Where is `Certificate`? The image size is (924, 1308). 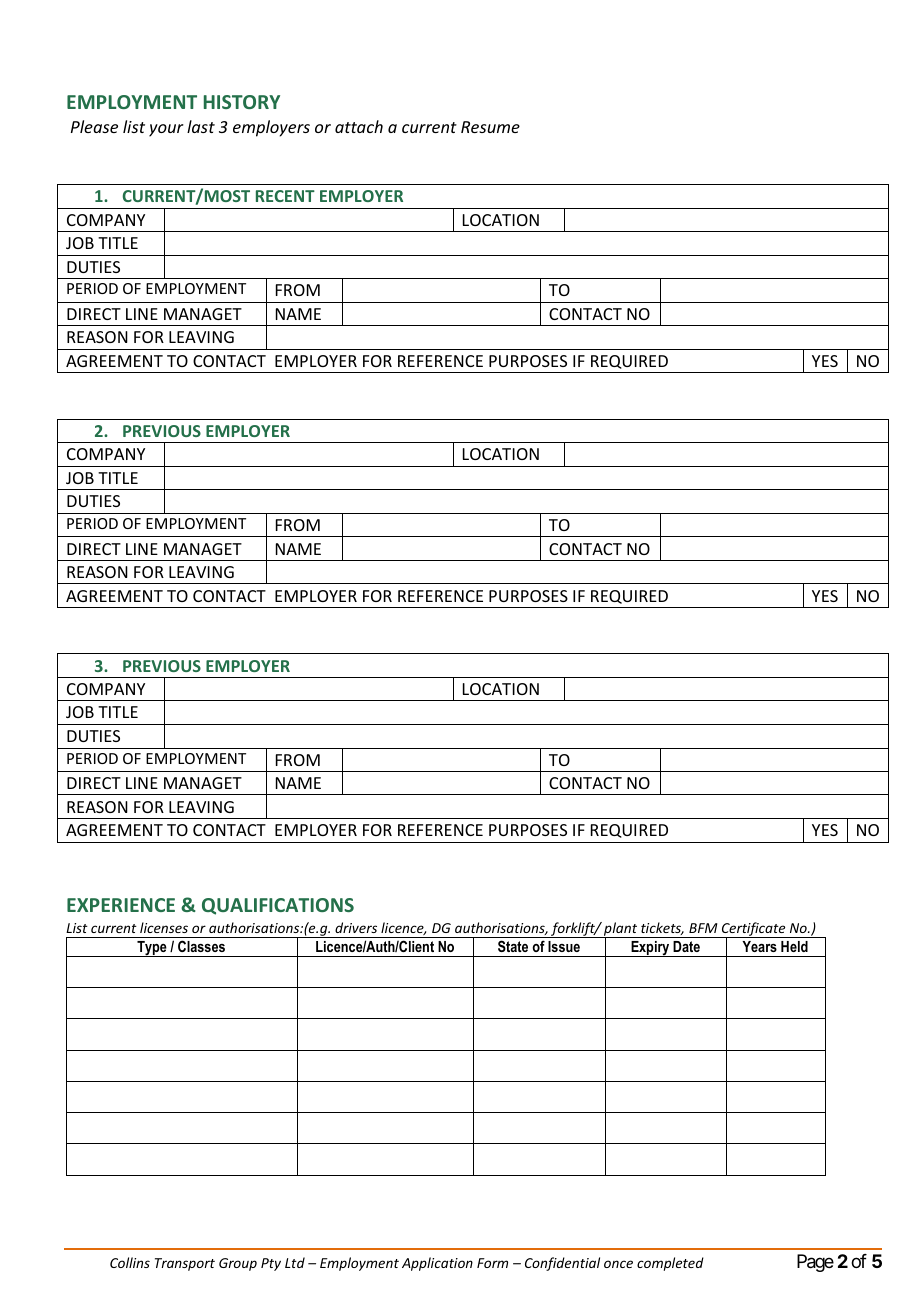
Certificate is located at coordinates (754, 930).
